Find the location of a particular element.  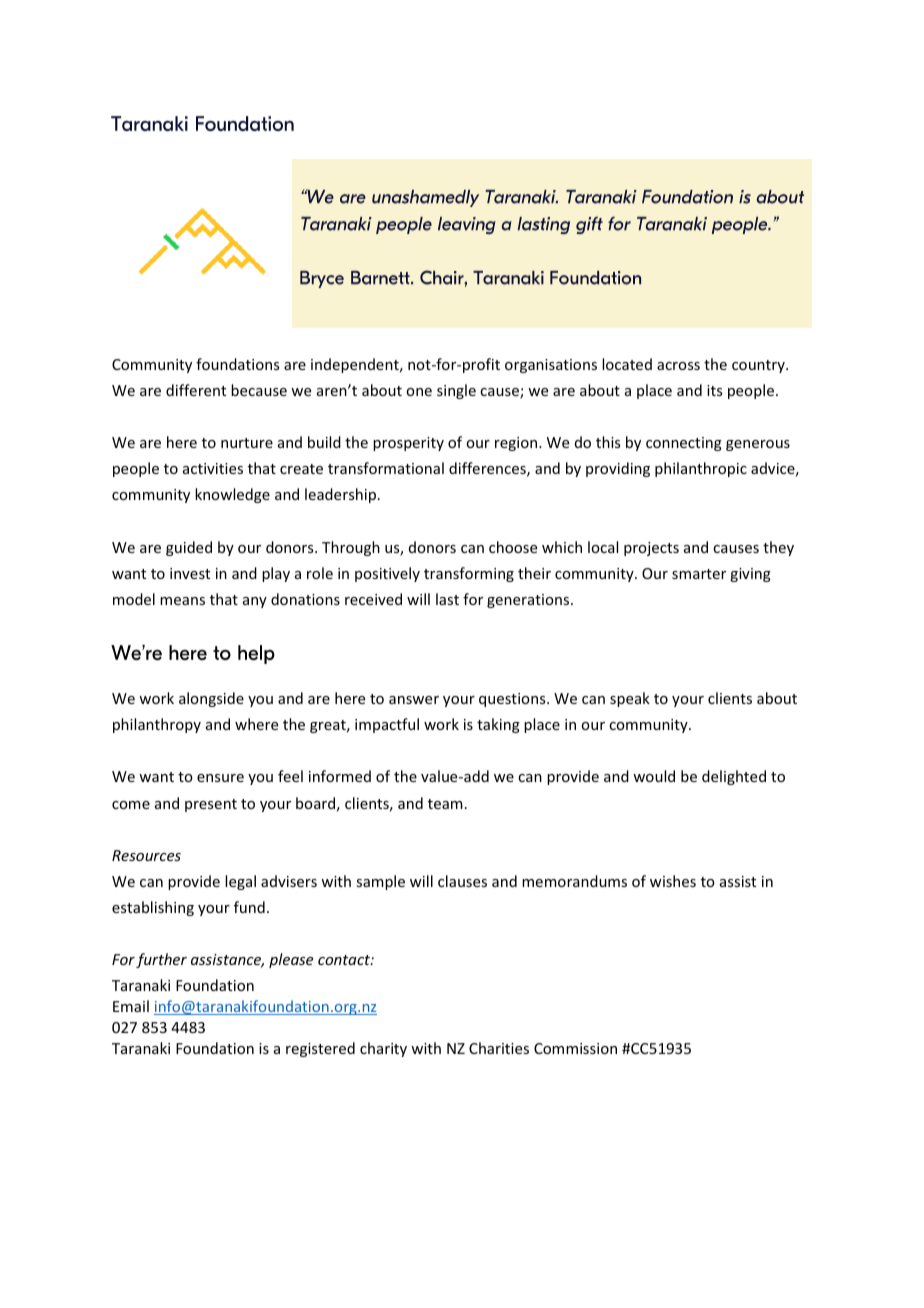

last is located at coordinates (447, 599).
